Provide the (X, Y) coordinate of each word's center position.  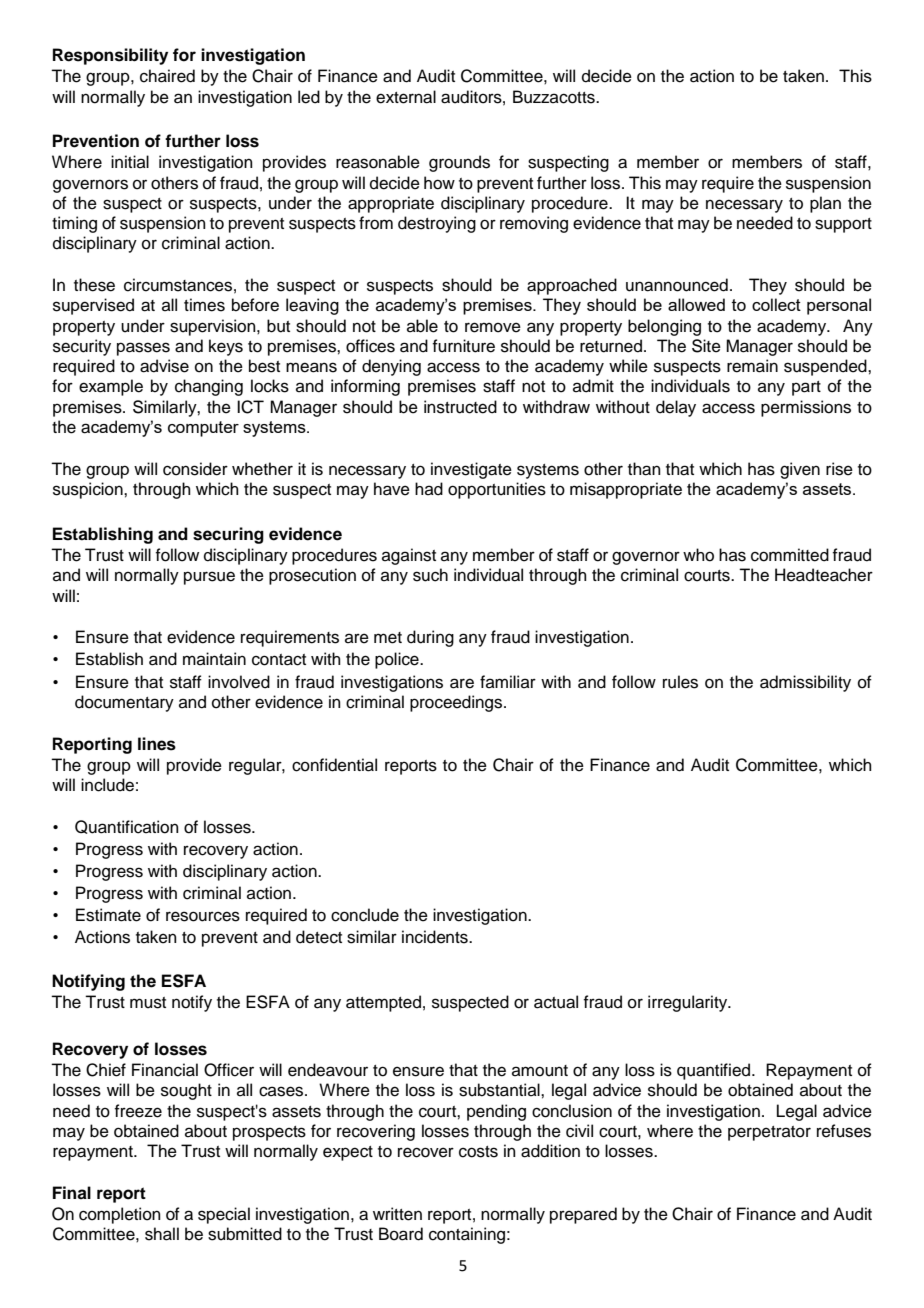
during (430, 638)
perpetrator (769, 1133)
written (397, 1214)
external (406, 97)
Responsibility (110, 56)
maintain (214, 659)
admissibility (805, 683)
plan (825, 204)
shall (162, 1234)
